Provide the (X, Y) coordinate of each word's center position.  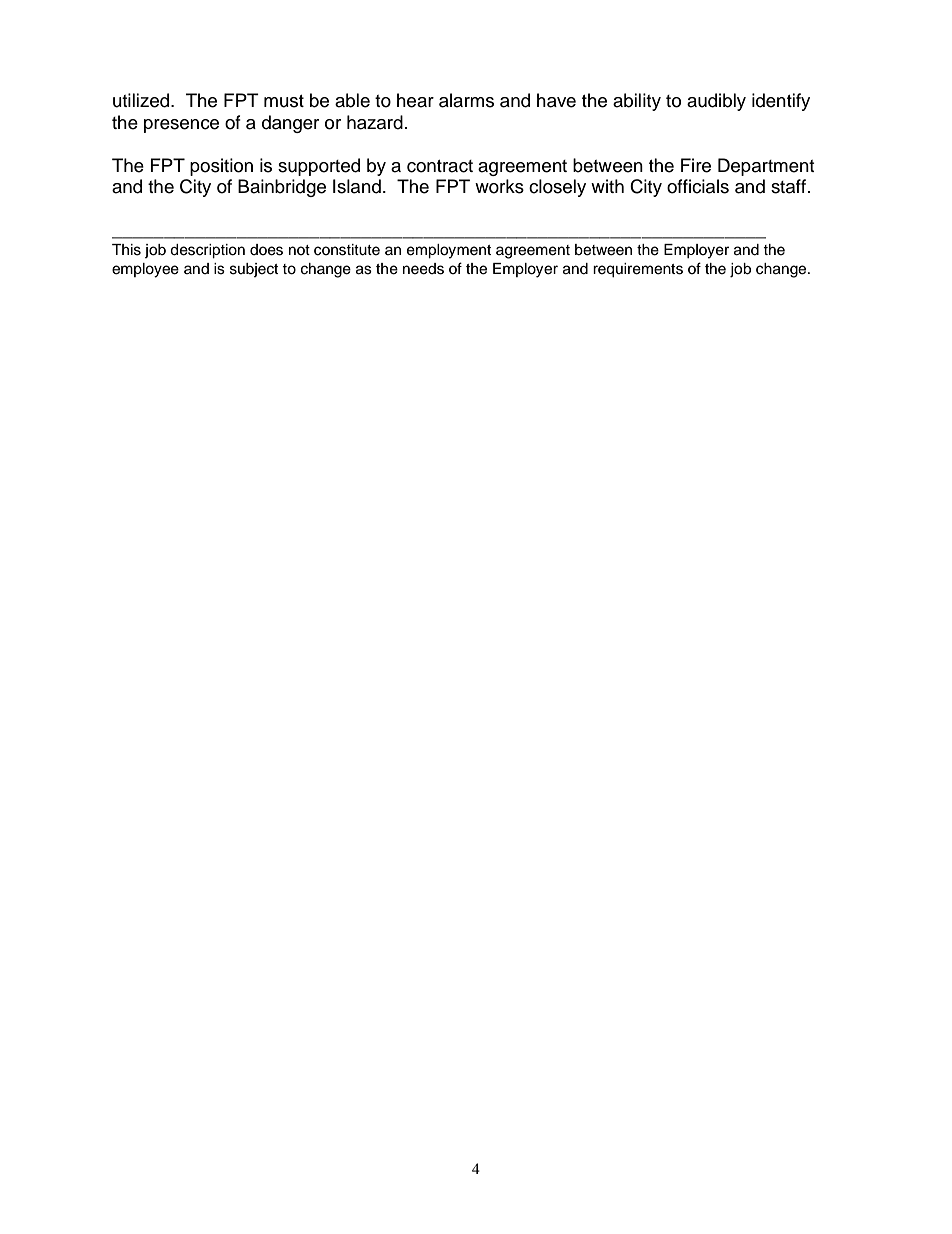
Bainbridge (282, 188)
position (221, 167)
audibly (716, 102)
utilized (142, 100)
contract (440, 166)
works (499, 186)
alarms (466, 100)
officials (698, 186)
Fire (696, 165)
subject (254, 270)
